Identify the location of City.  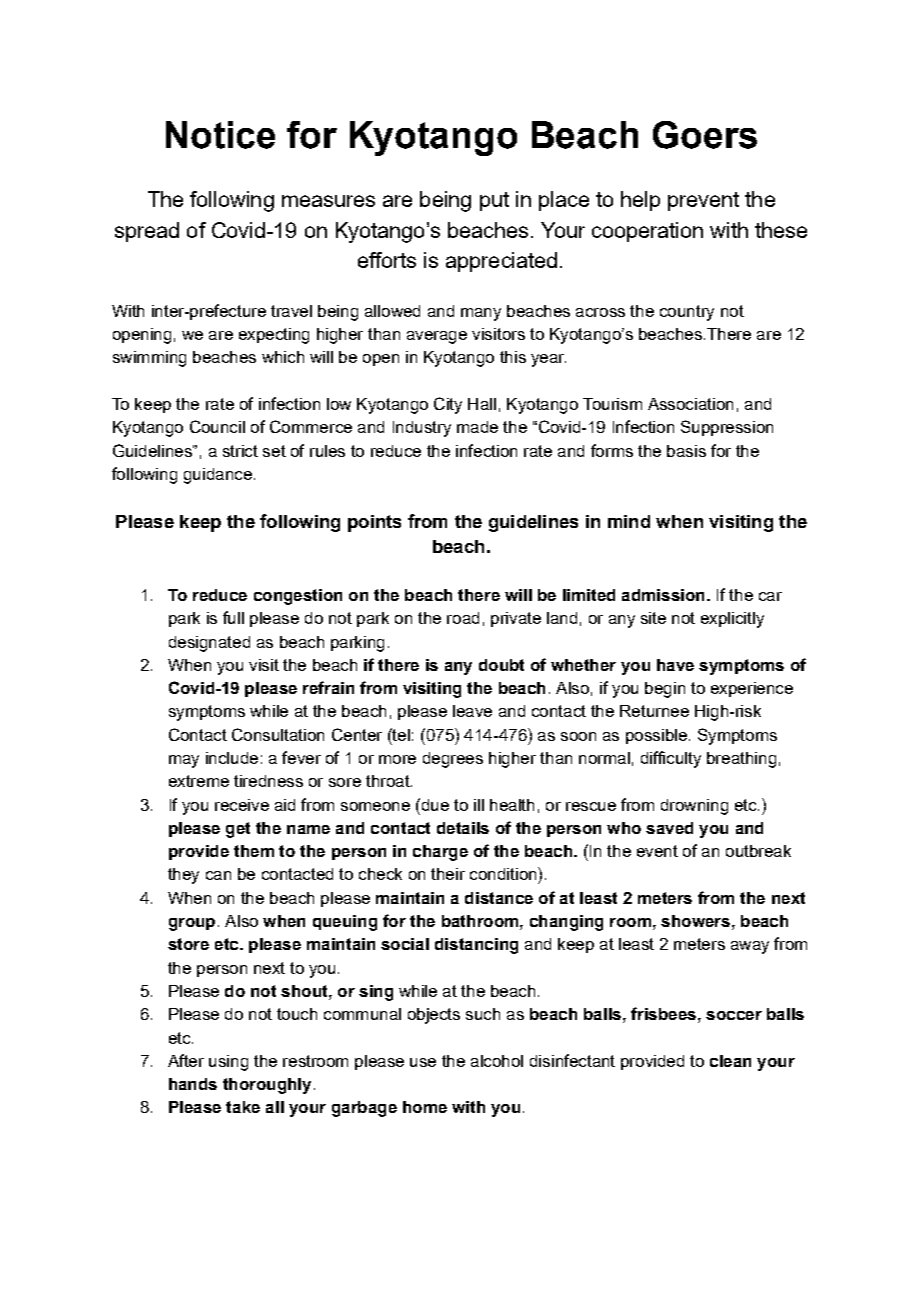
(448, 405).
